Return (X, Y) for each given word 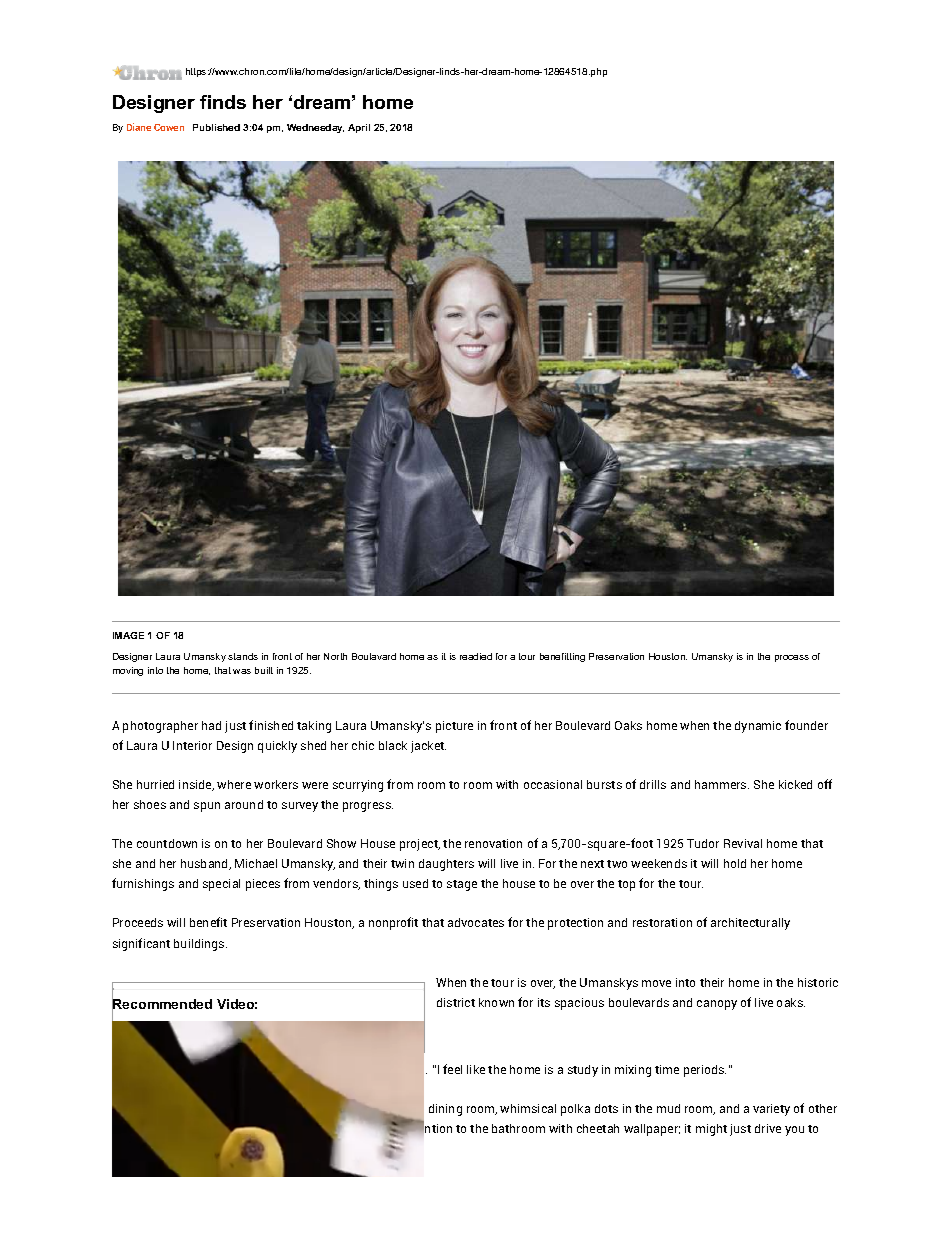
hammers (722, 784)
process (792, 658)
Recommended (162, 1004)
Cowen (169, 127)
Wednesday (315, 128)
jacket (428, 747)
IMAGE (128, 635)
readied (476, 656)
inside (196, 785)
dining (445, 1110)
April (359, 128)
